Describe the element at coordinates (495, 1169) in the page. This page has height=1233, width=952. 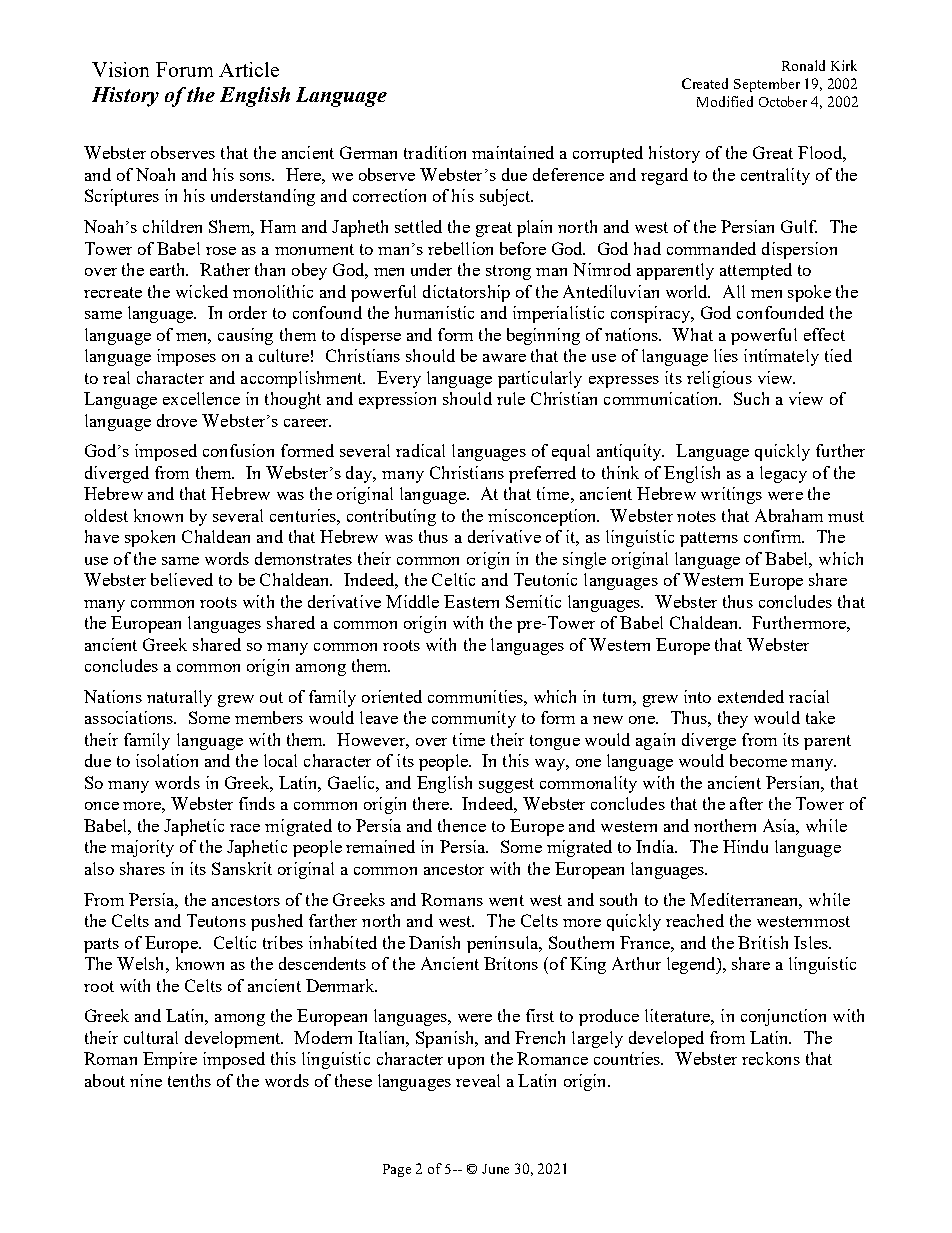
I see `June` at that location.
